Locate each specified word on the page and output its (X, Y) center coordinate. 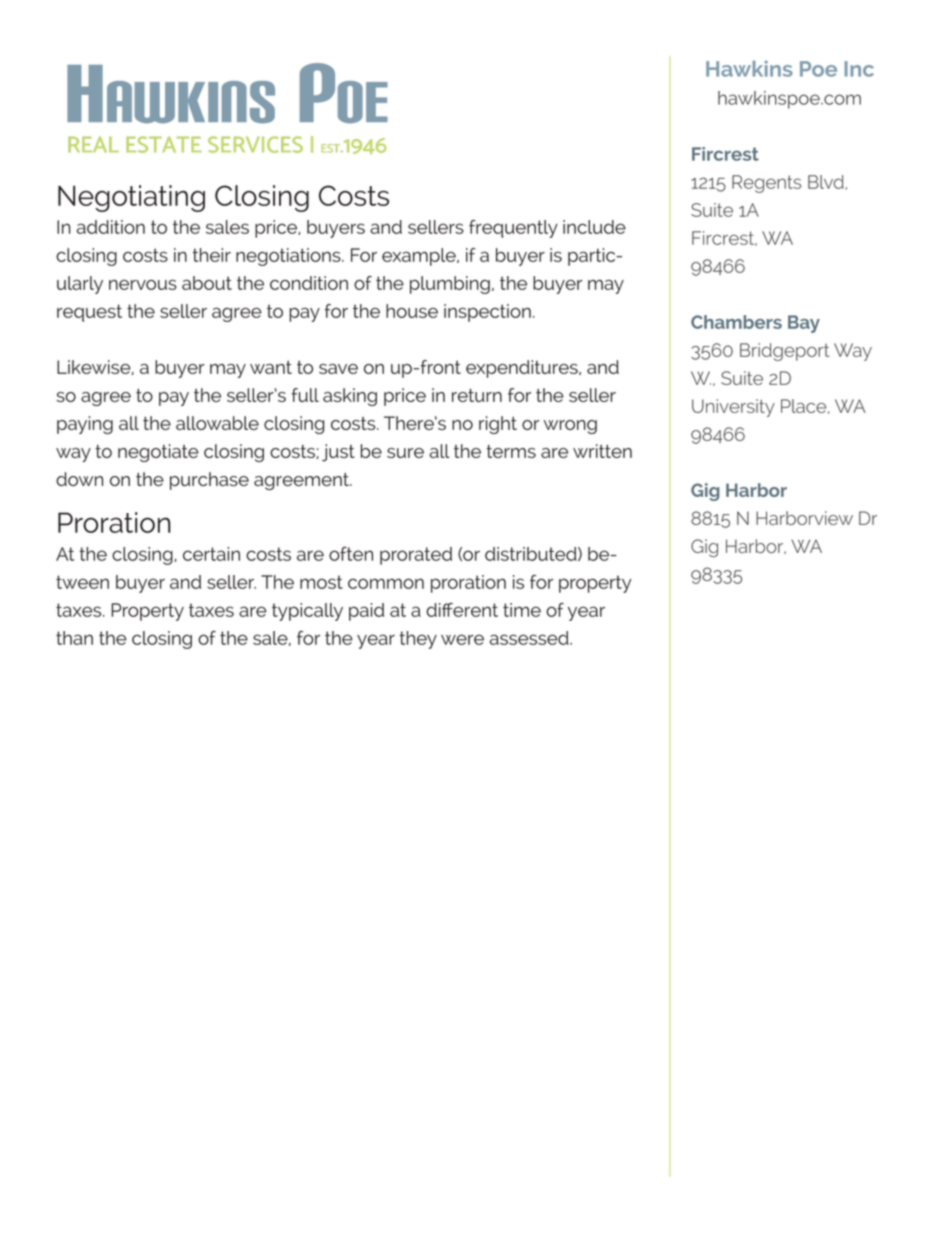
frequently (513, 229)
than (74, 638)
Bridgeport (784, 352)
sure (405, 453)
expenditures (523, 369)
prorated (416, 556)
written (602, 451)
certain (211, 554)
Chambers (736, 322)
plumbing (450, 285)
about (207, 283)
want (271, 367)
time (522, 610)
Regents (766, 184)
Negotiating (131, 198)
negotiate (158, 453)
